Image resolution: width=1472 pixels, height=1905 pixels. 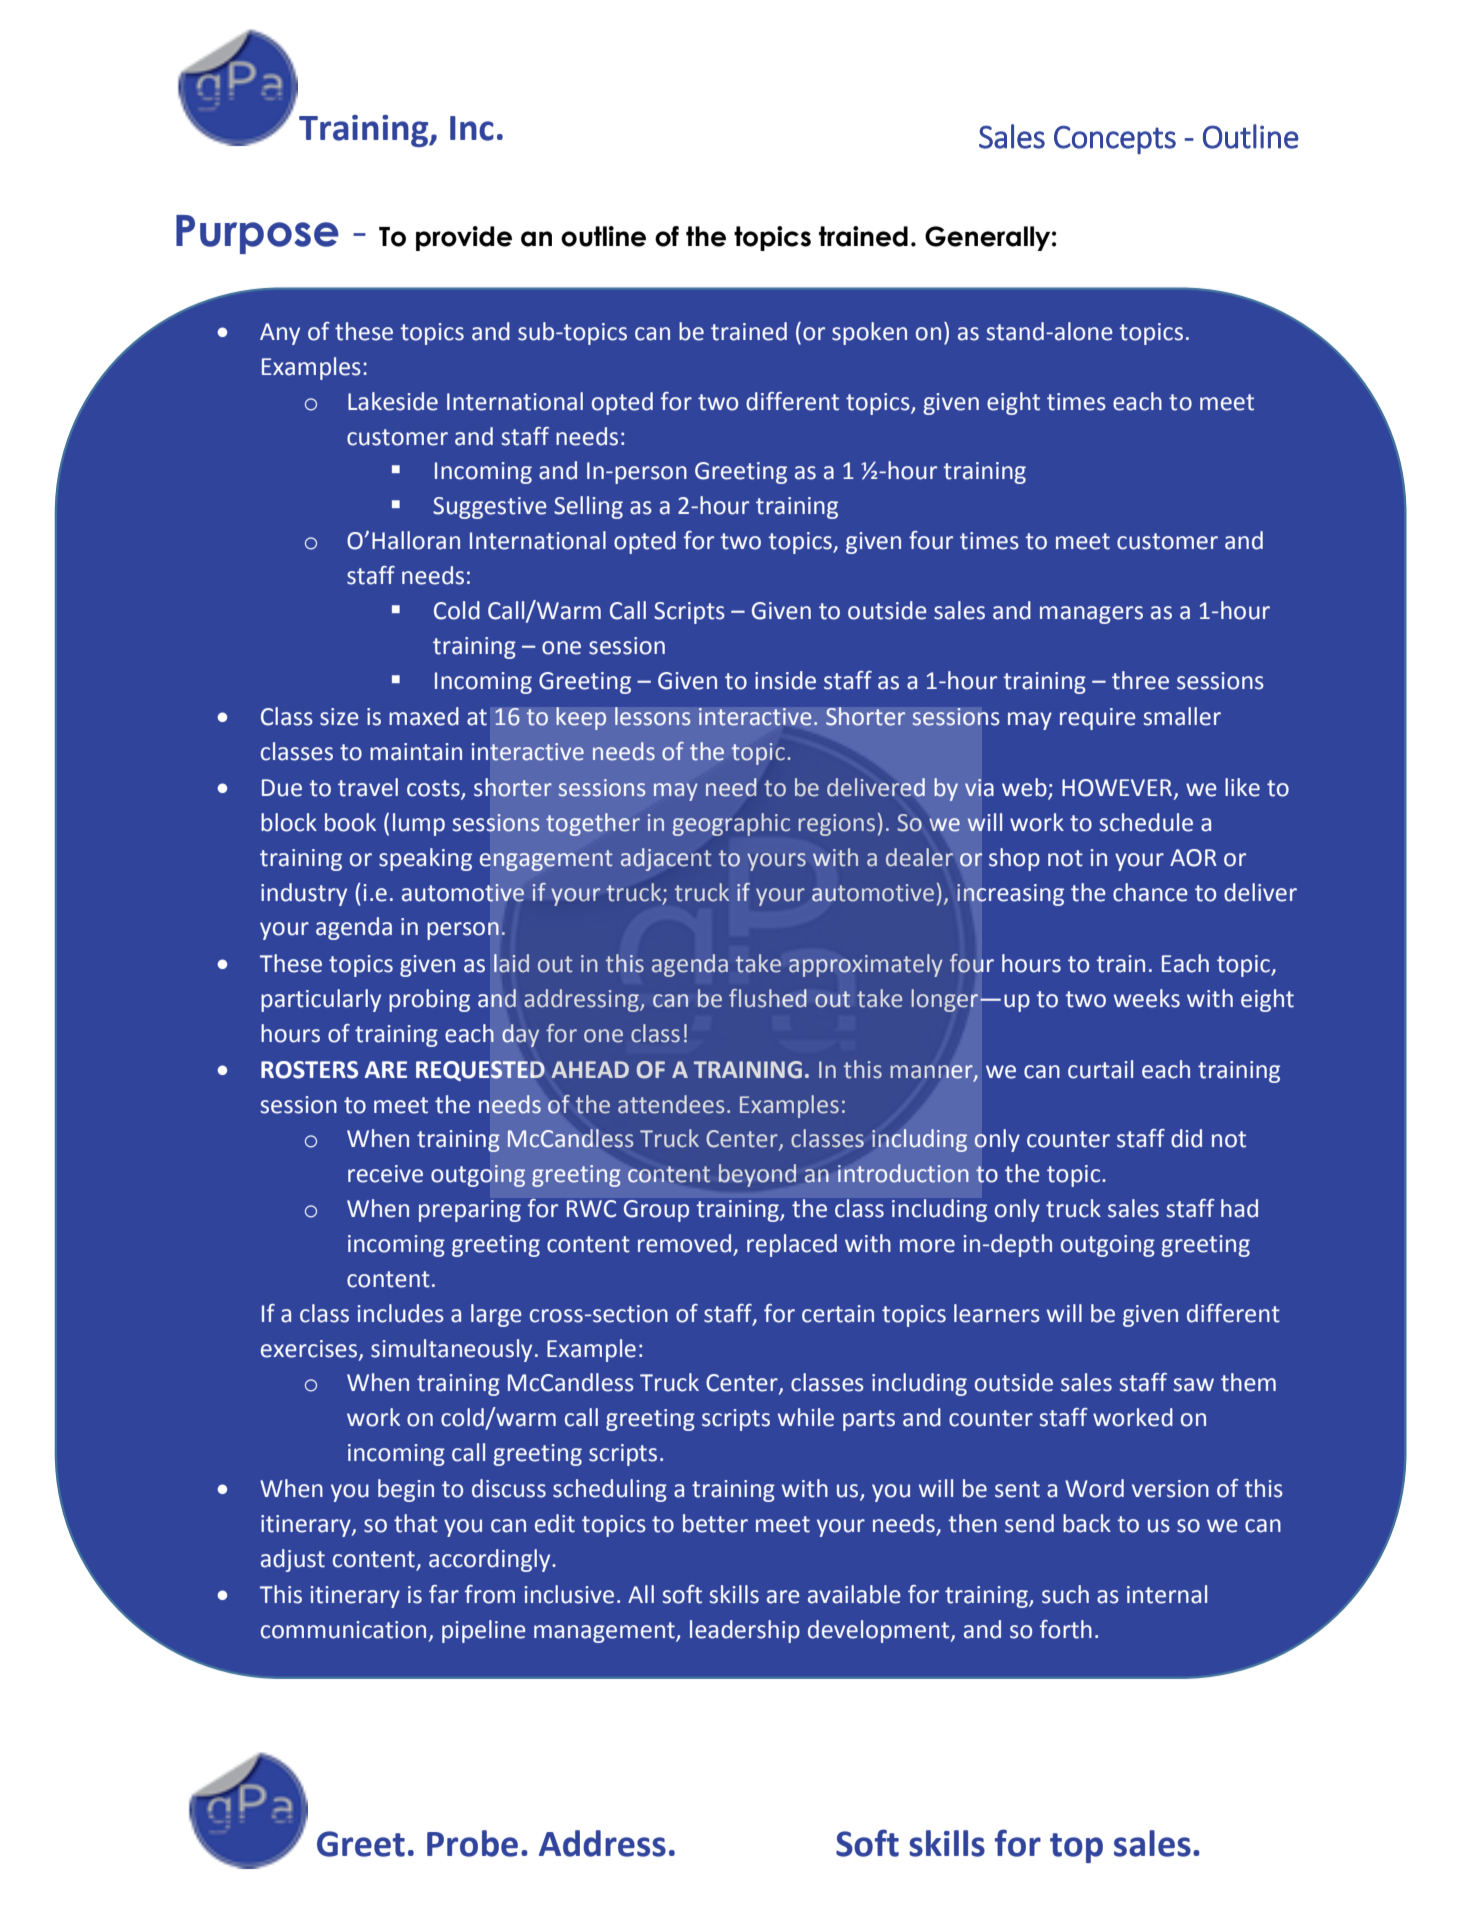 I want to click on Probe, so click(x=472, y=1843).
